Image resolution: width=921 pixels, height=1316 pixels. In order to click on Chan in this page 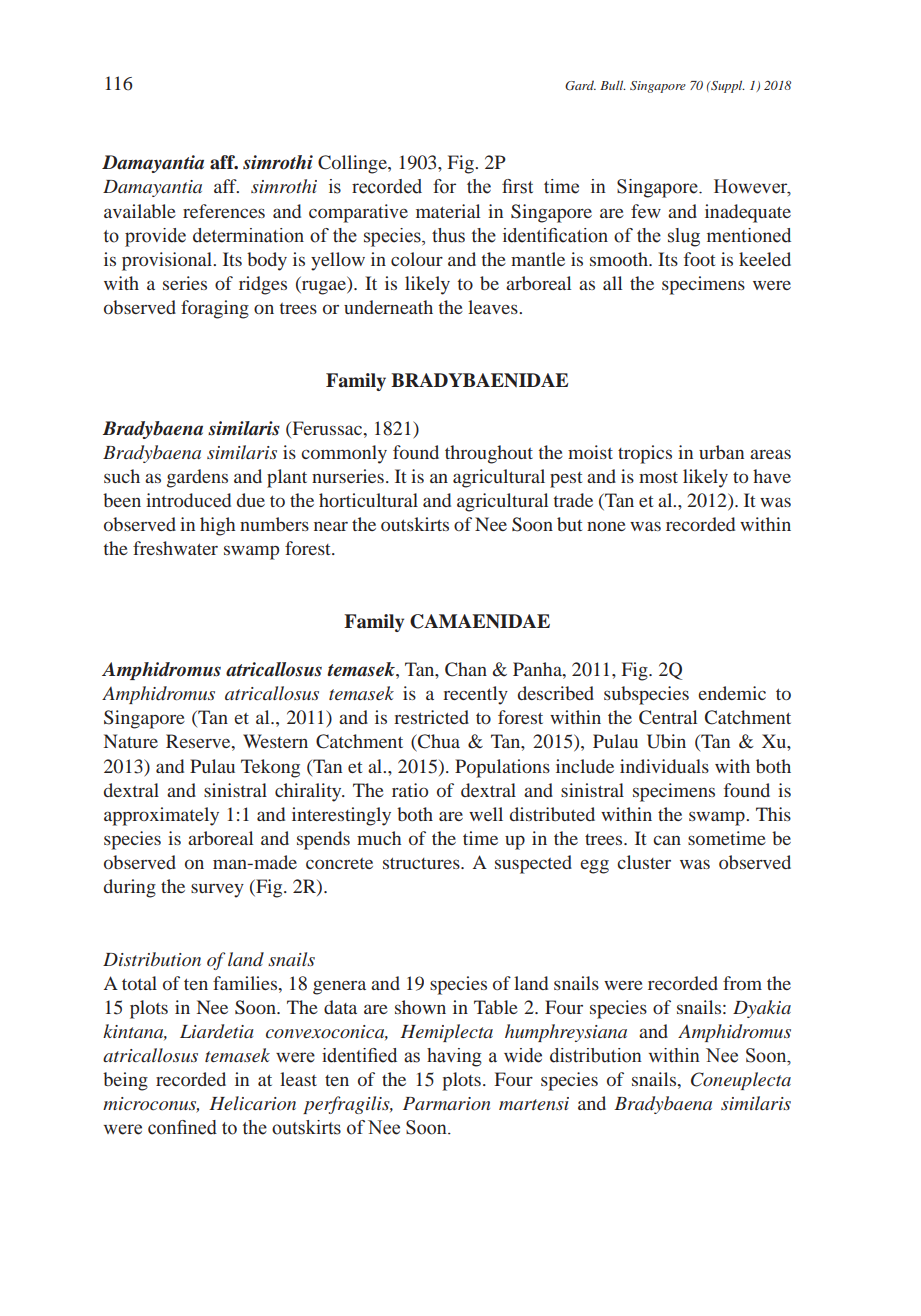, I will do `click(466, 669)`.
